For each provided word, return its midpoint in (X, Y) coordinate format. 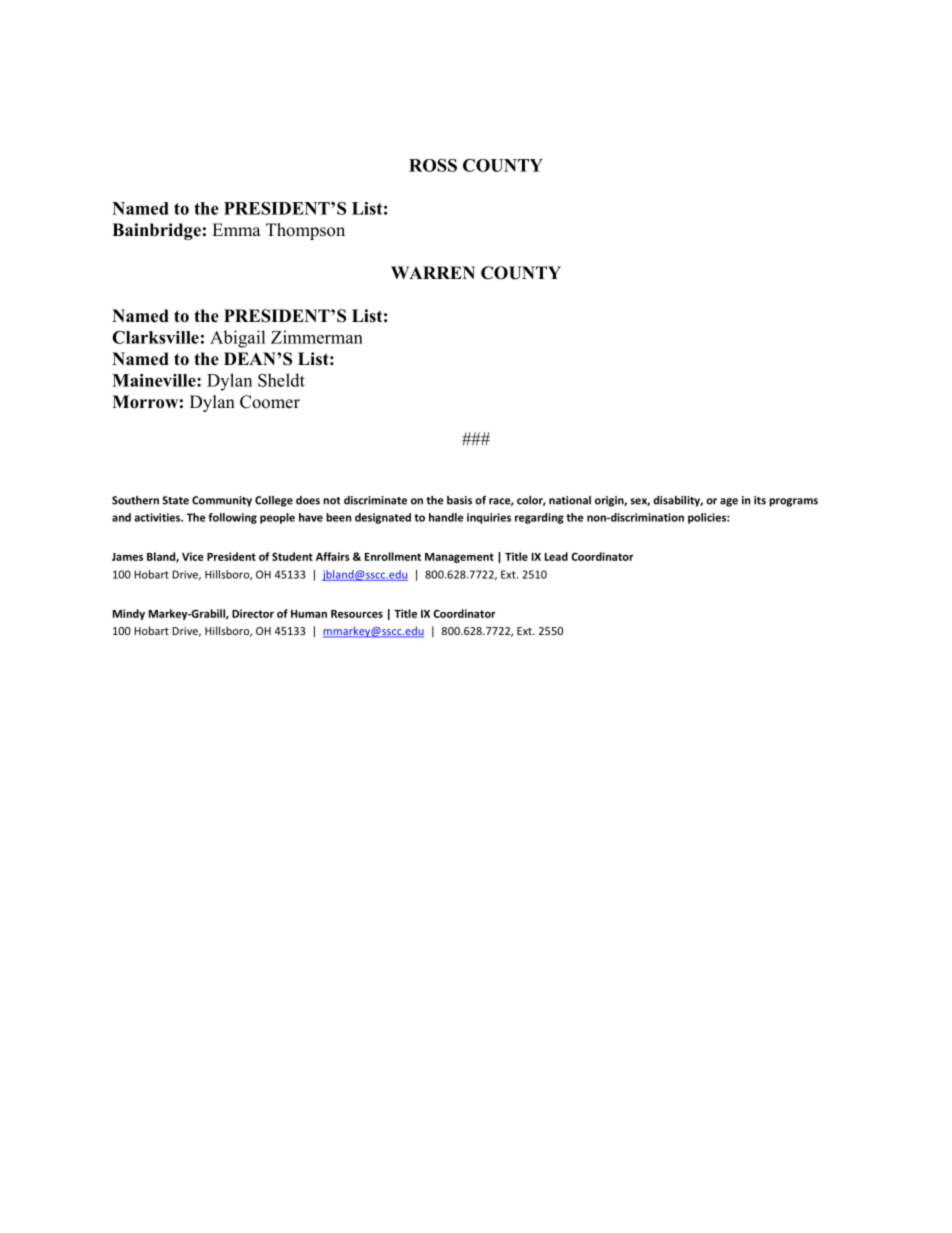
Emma (236, 229)
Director (253, 613)
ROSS (433, 165)
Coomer (270, 402)
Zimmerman (317, 337)
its (760, 500)
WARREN (433, 272)
